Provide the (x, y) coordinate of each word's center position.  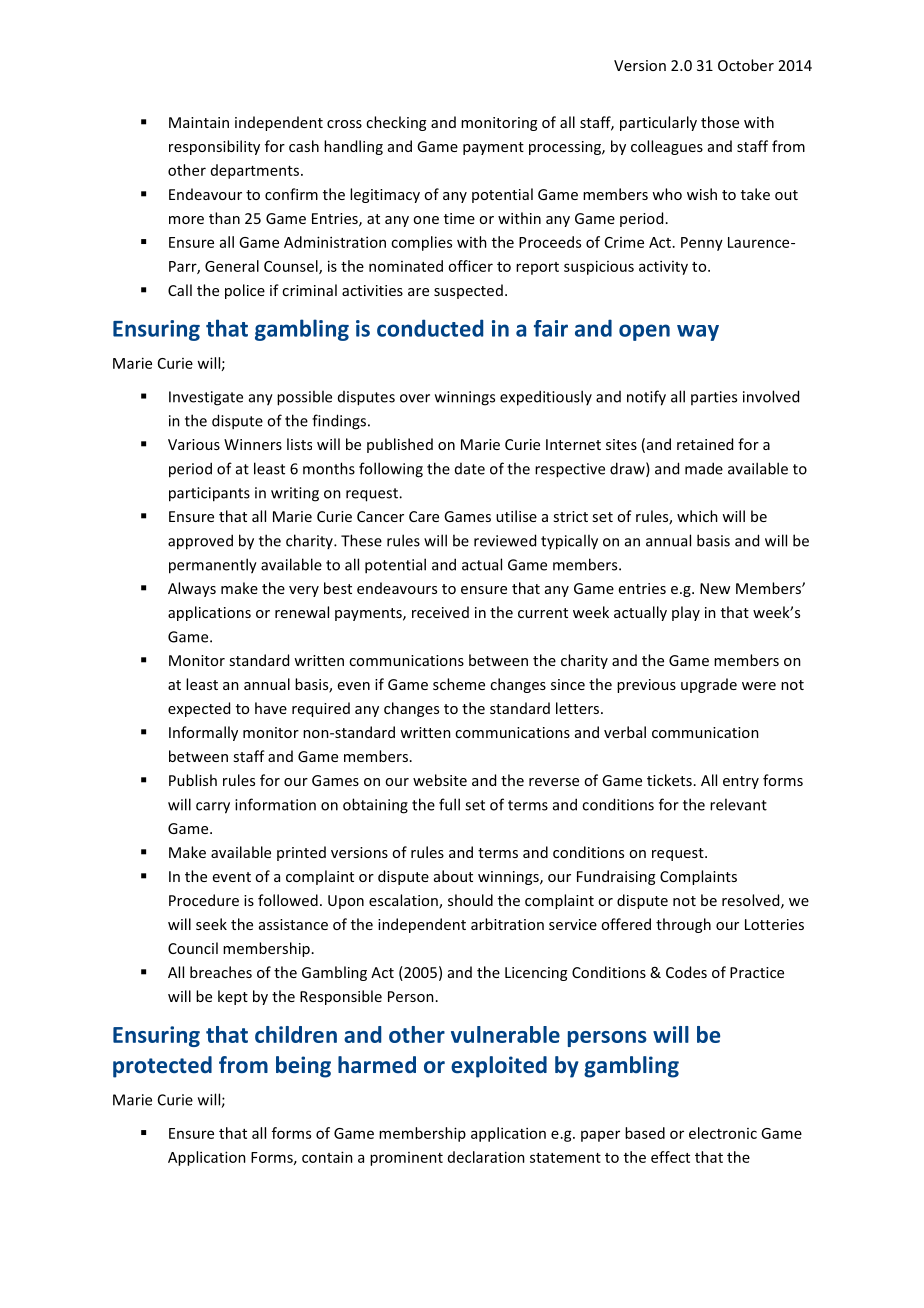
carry (213, 808)
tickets (669, 780)
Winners (253, 444)
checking (396, 123)
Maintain (199, 122)
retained (705, 444)
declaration (486, 1157)
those (720, 122)
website (440, 780)
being (303, 1067)
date (470, 469)
